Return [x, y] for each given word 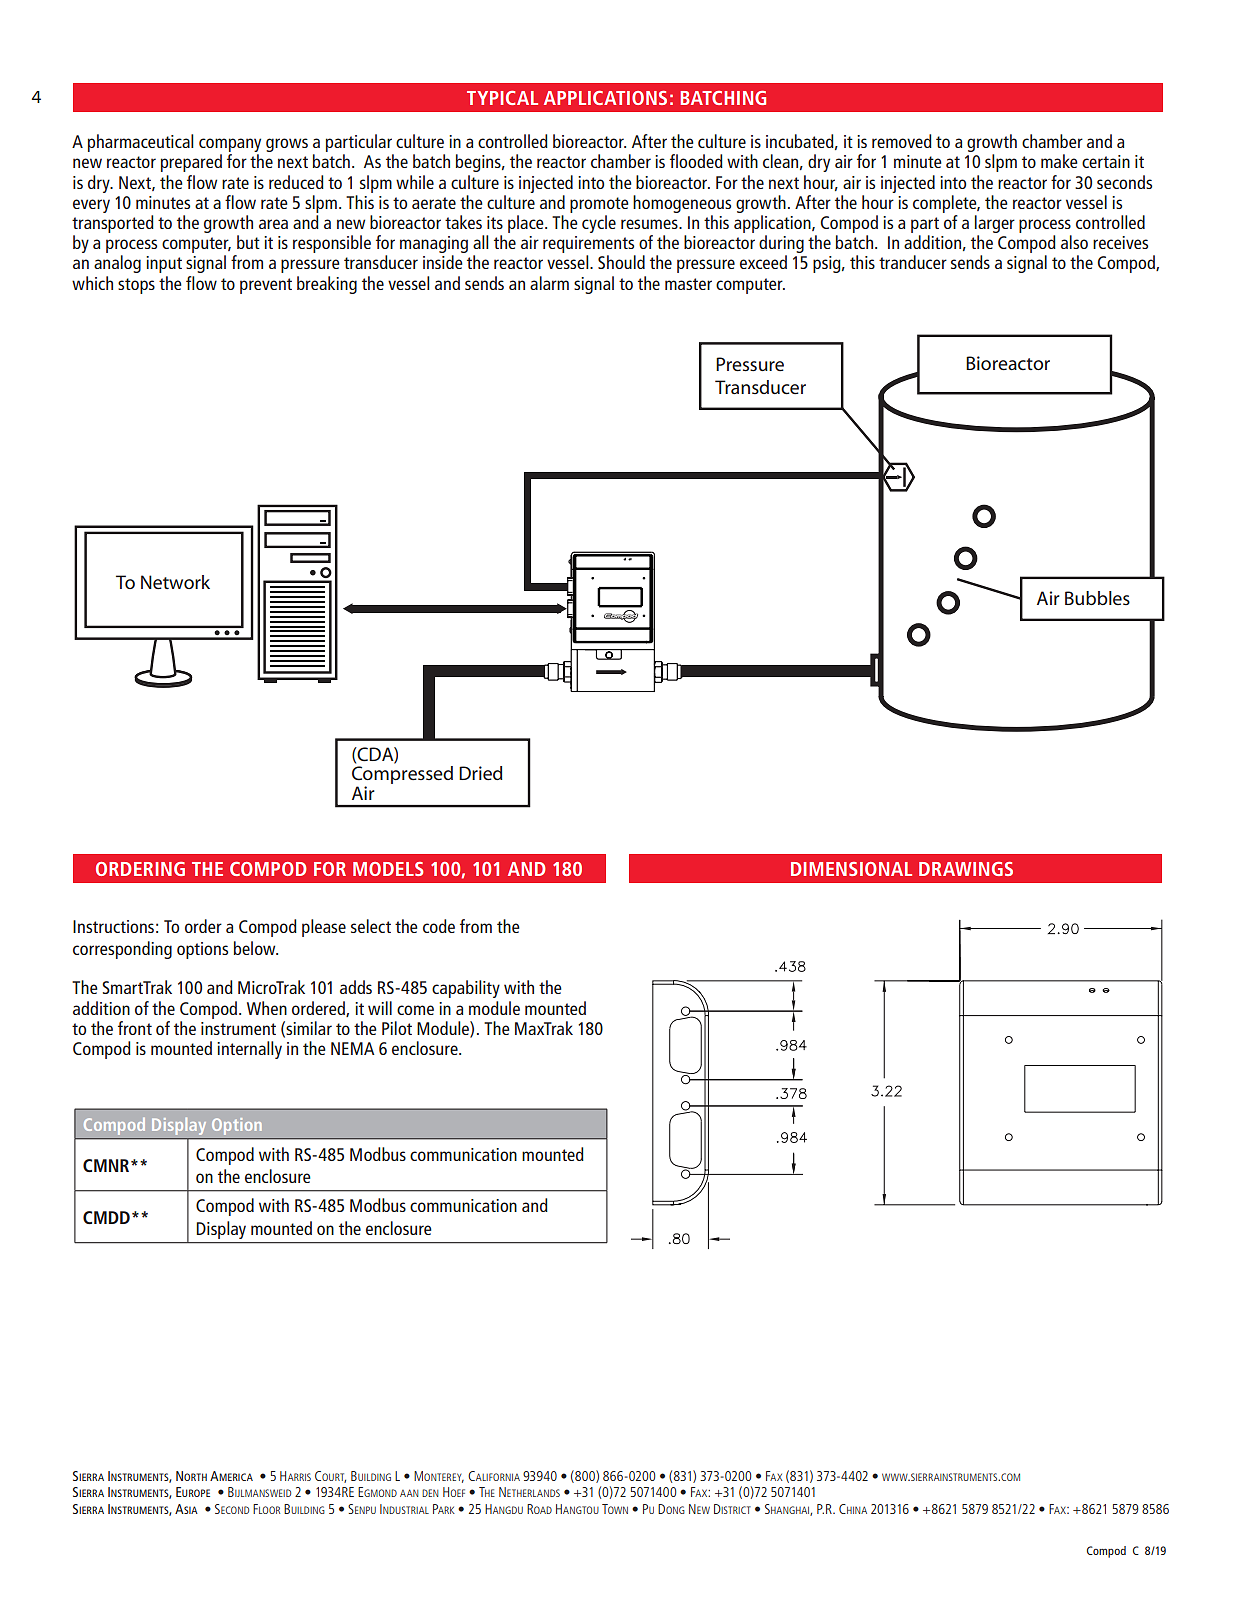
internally [249, 1050]
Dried [480, 773]
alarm [549, 283]
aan [409, 1493]
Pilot [397, 1028]
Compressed [402, 776]
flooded [696, 161]
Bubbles [1097, 598]
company [230, 146]
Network [175, 582]
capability [466, 989]
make [1059, 161]
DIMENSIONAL [851, 869]
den [430, 1493]
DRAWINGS [966, 869]
